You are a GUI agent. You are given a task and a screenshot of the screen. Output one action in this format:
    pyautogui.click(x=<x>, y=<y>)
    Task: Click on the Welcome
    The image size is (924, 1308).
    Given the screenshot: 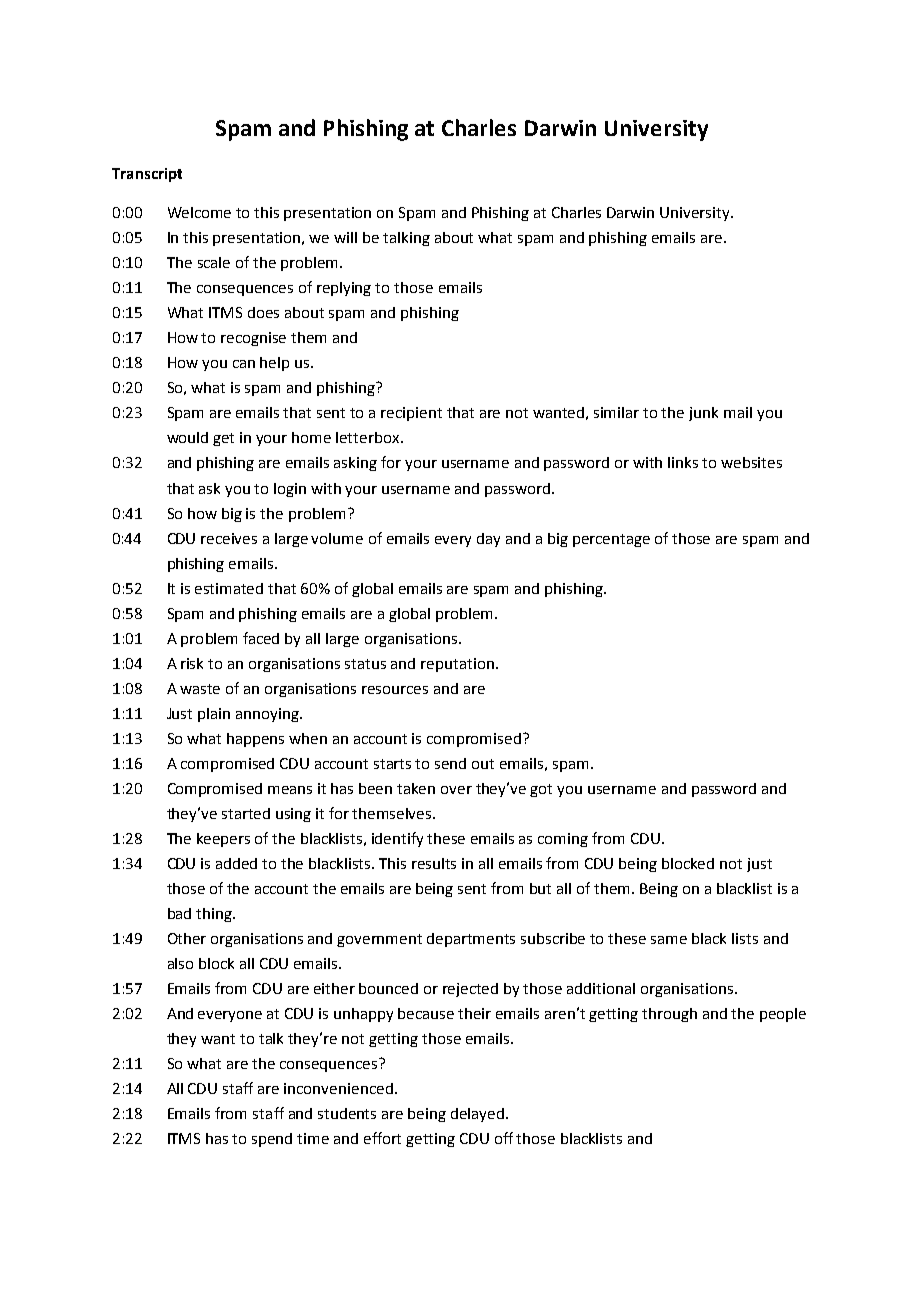 What is the action you would take?
    pyautogui.click(x=199, y=212)
